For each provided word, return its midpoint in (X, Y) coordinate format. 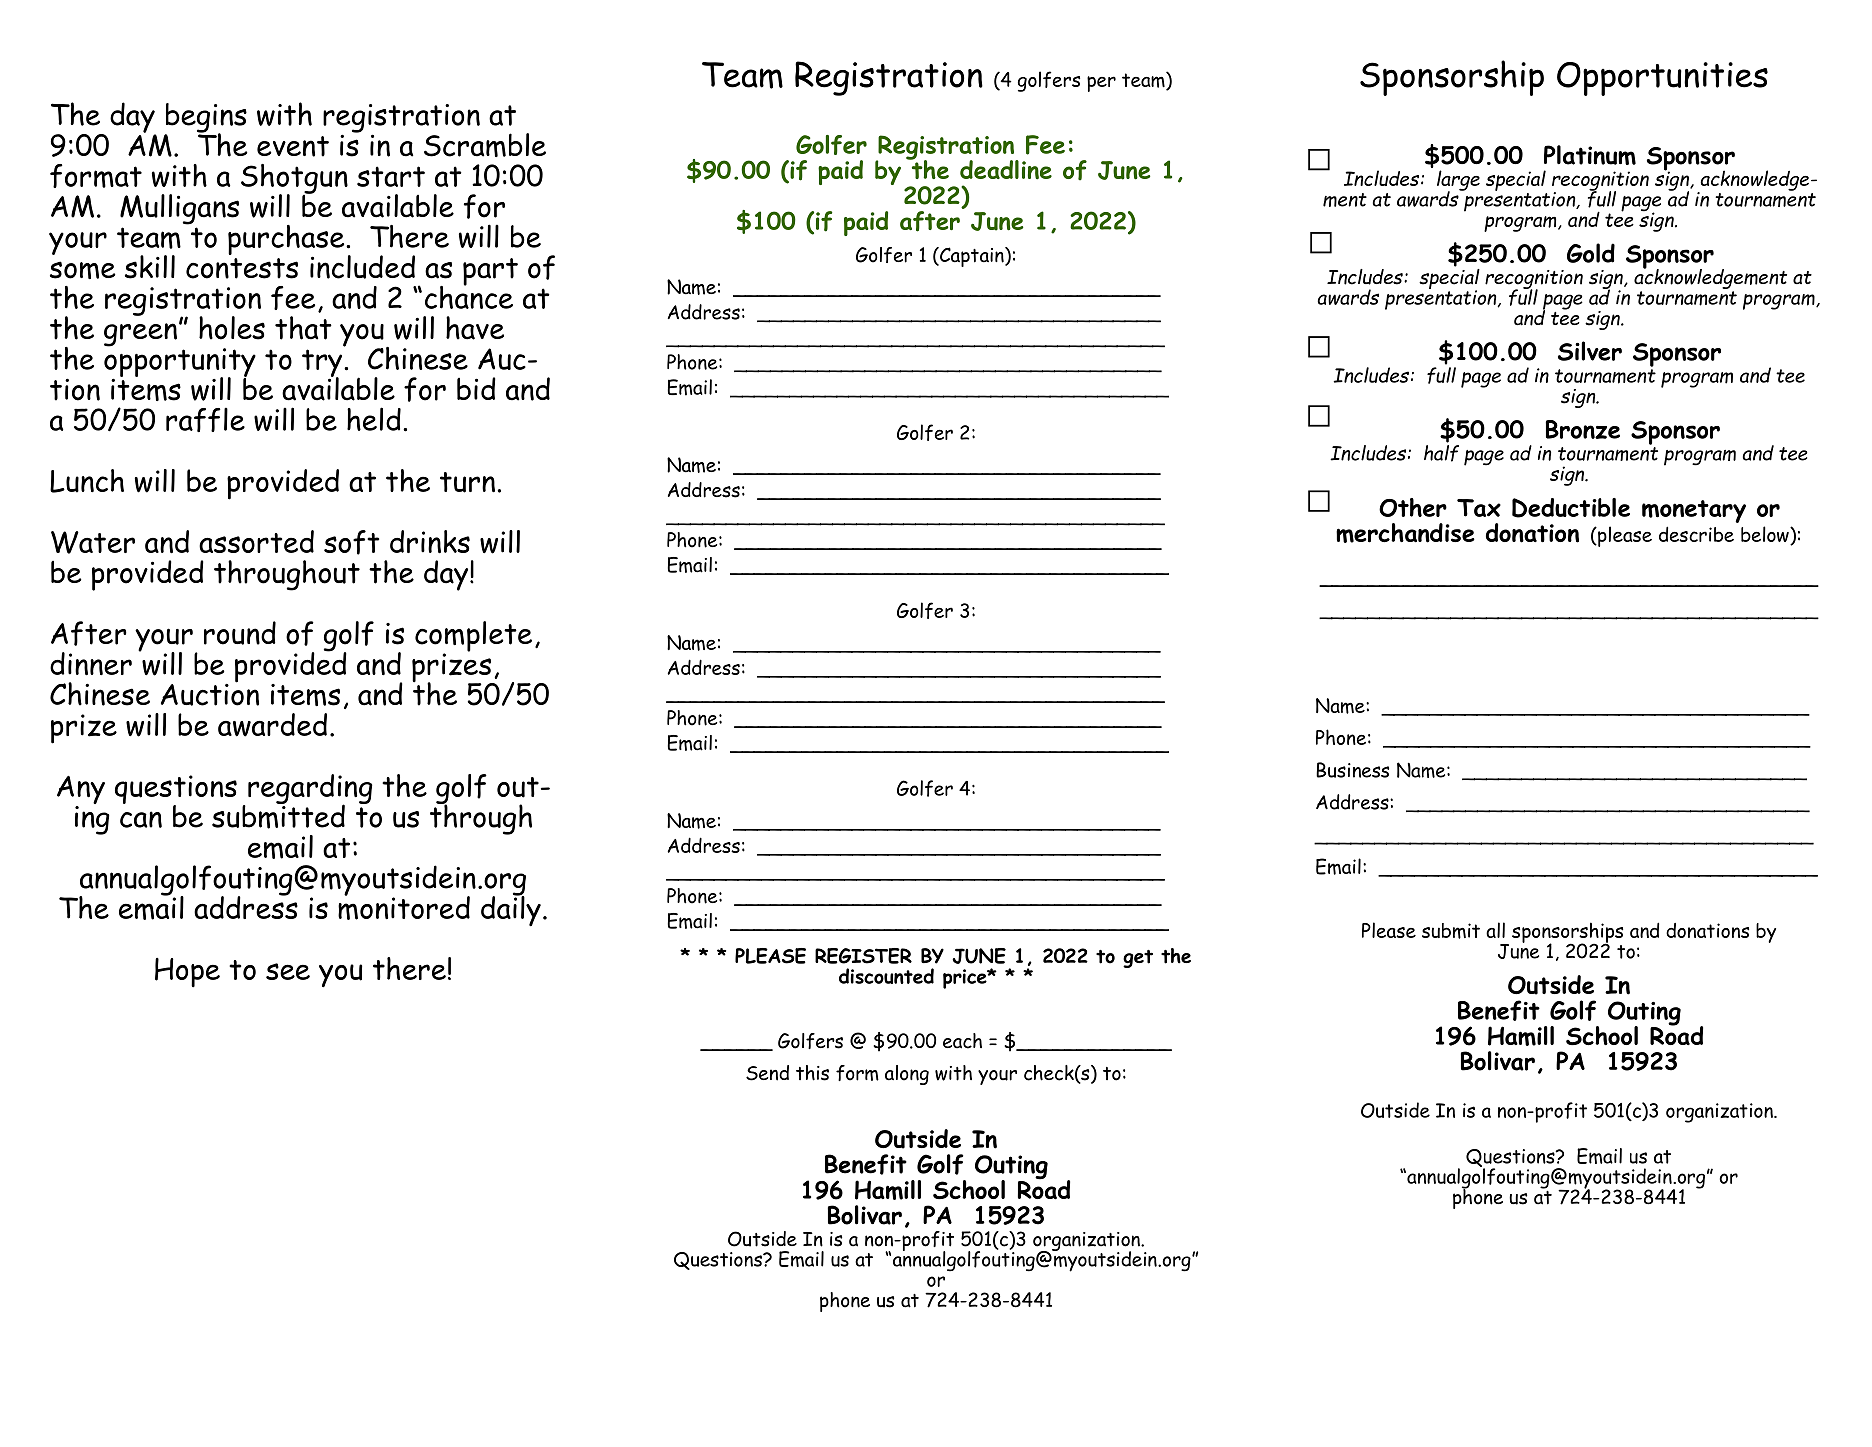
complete (473, 637)
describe (1696, 534)
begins (206, 119)
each (962, 1041)
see (288, 971)
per (1101, 84)
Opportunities (1662, 79)
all (1495, 930)
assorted (256, 541)
